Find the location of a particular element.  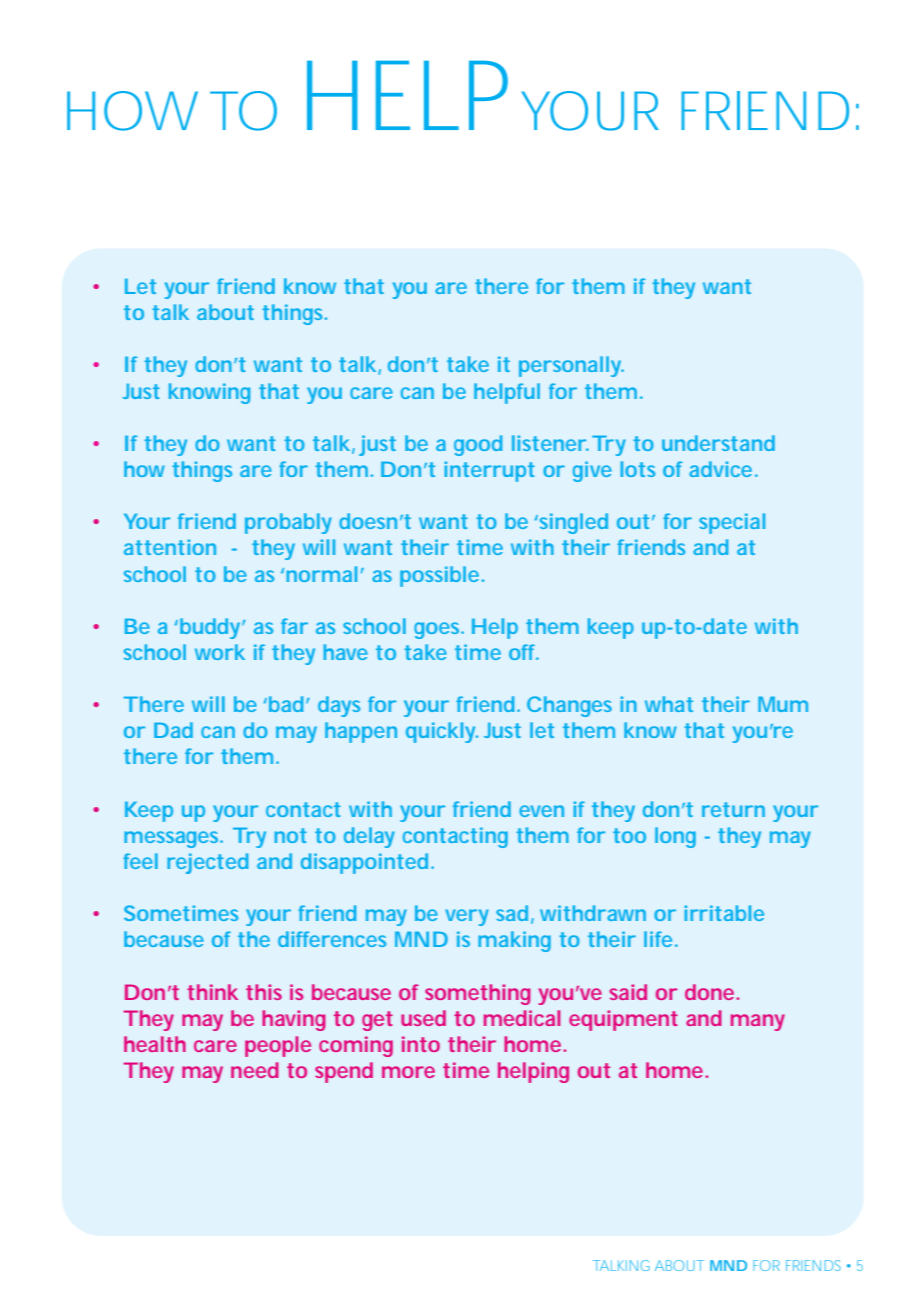

special is located at coordinates (732, 523).
